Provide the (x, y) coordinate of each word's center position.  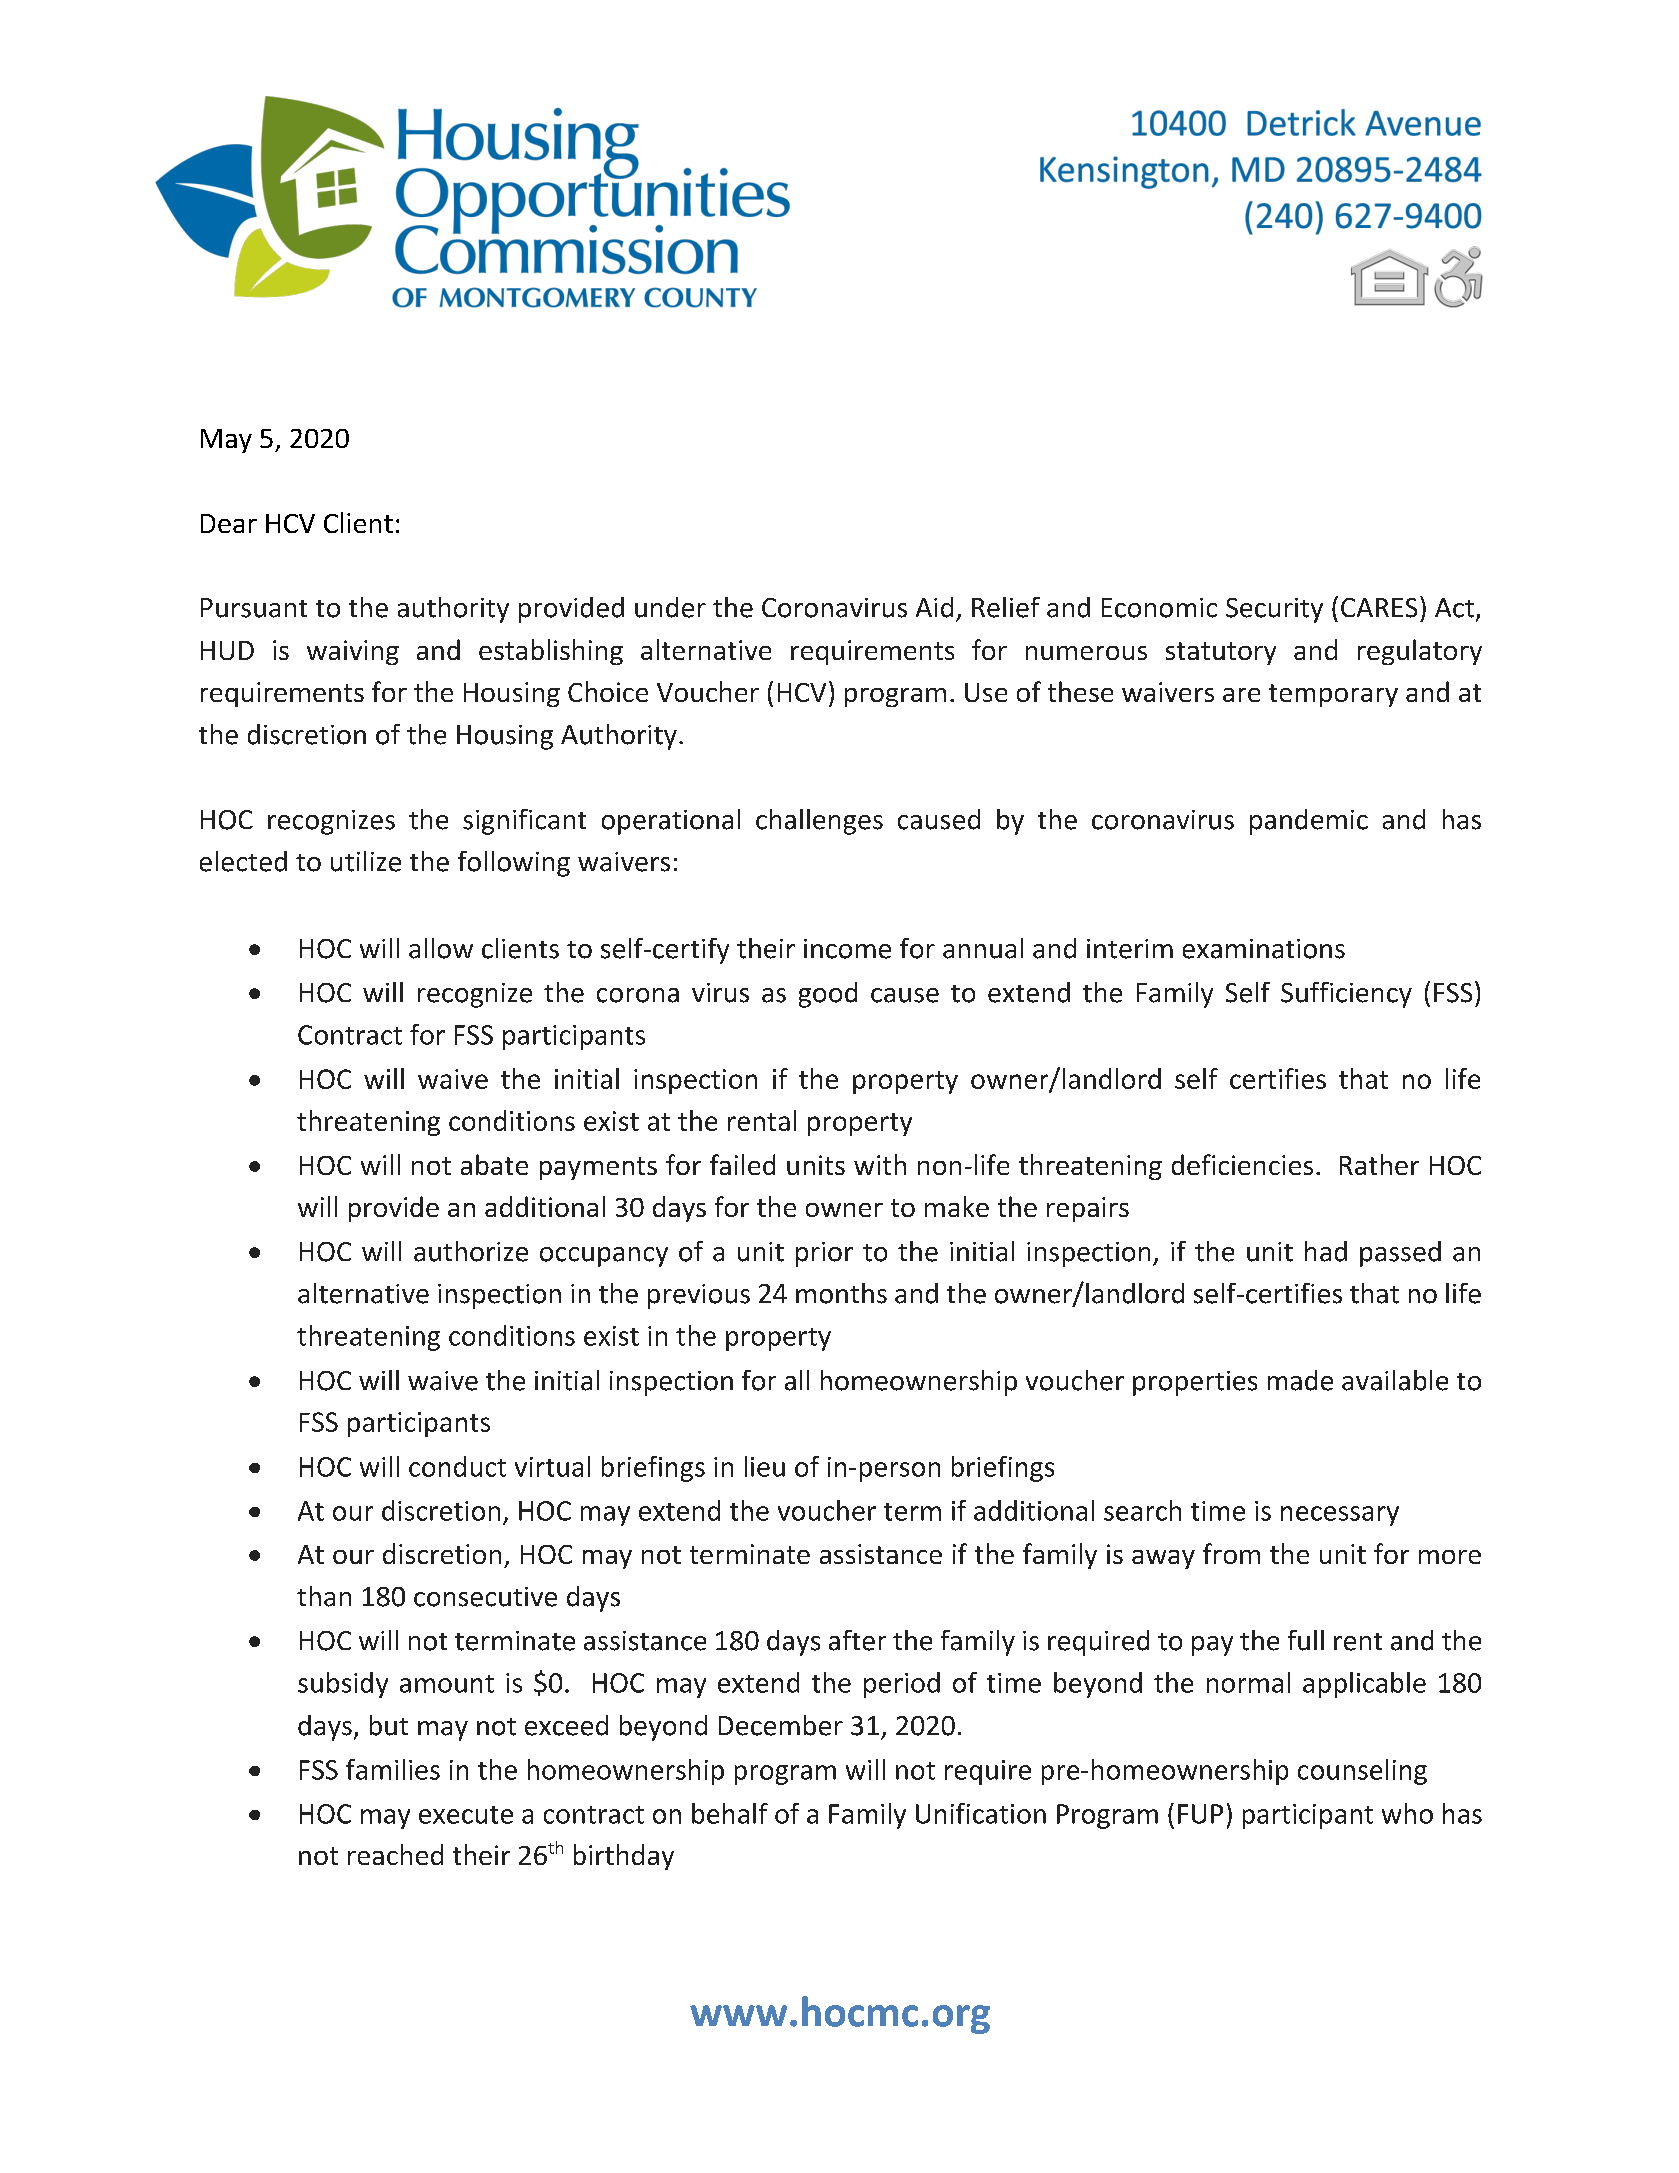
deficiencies (1242, 1164)
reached (395, 1854)
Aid (934, 607)
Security (1274, 610)
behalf (730, 1813)
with (880, 1164)
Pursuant (254, 608)
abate (494, 1164)
